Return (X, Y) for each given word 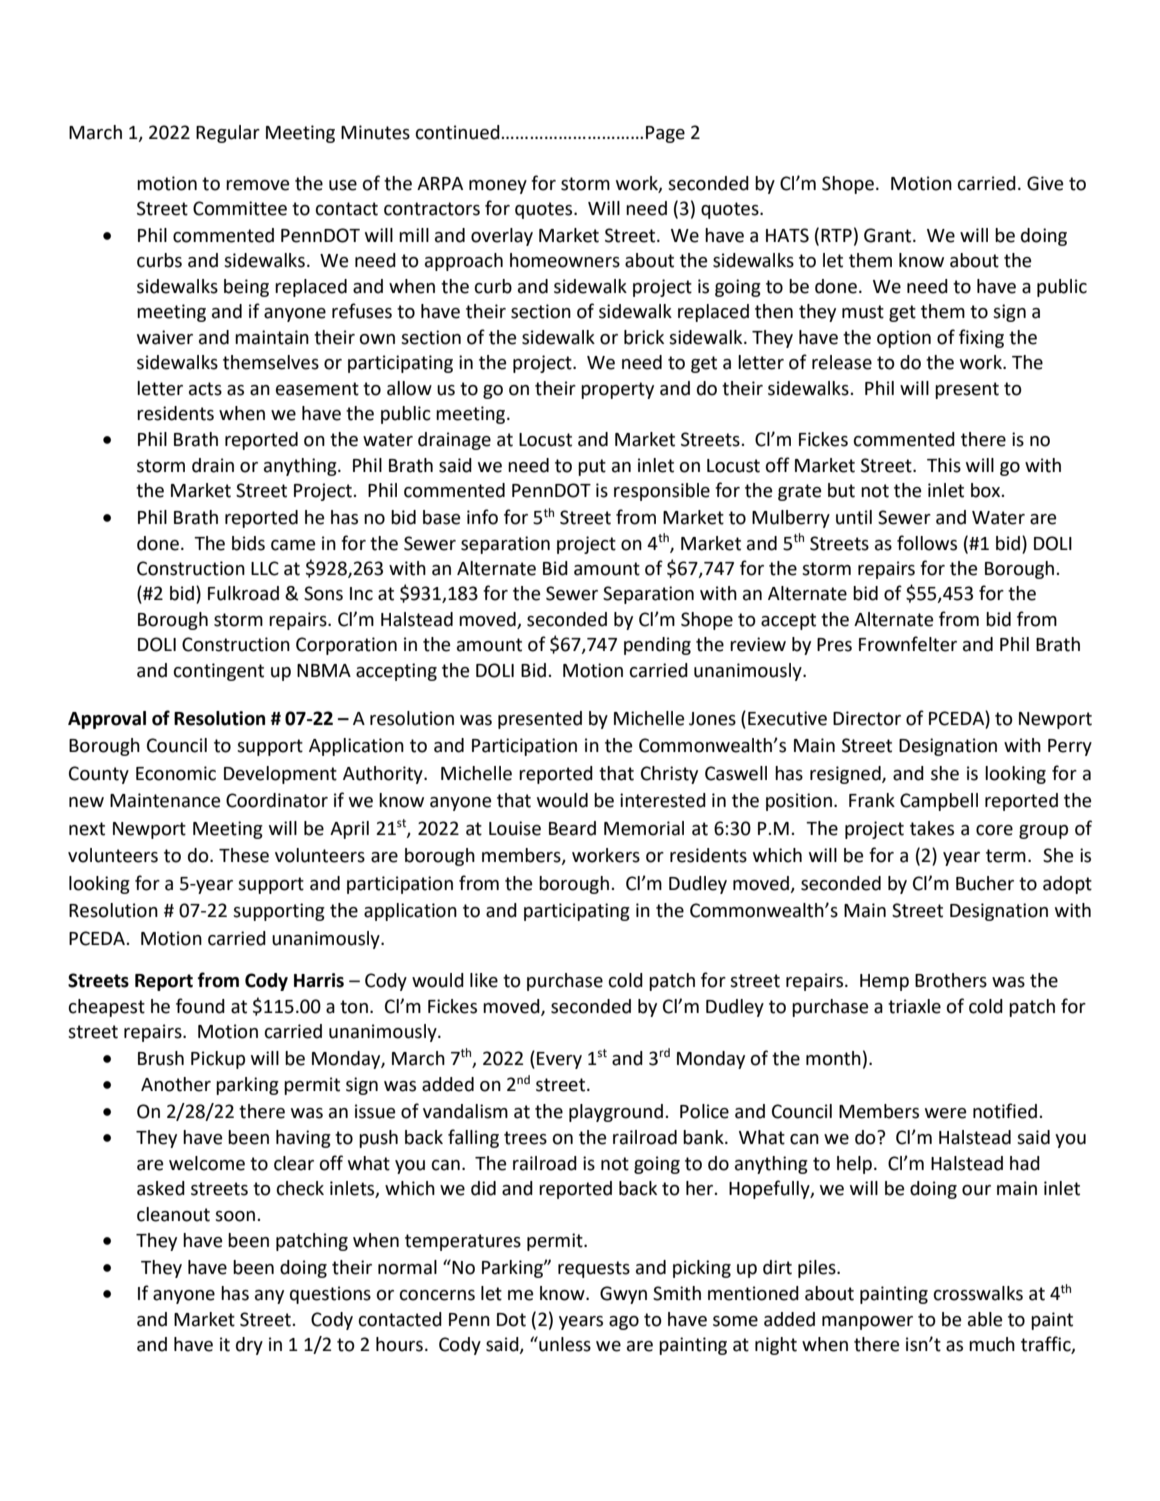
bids (248, 543)
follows (927, 543)
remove (257, 185)
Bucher (985, 883)
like (484, 980)
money (498, 187)
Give (1045, 183)
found (200, 1006)
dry (249, 1346)
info (482, 517)
